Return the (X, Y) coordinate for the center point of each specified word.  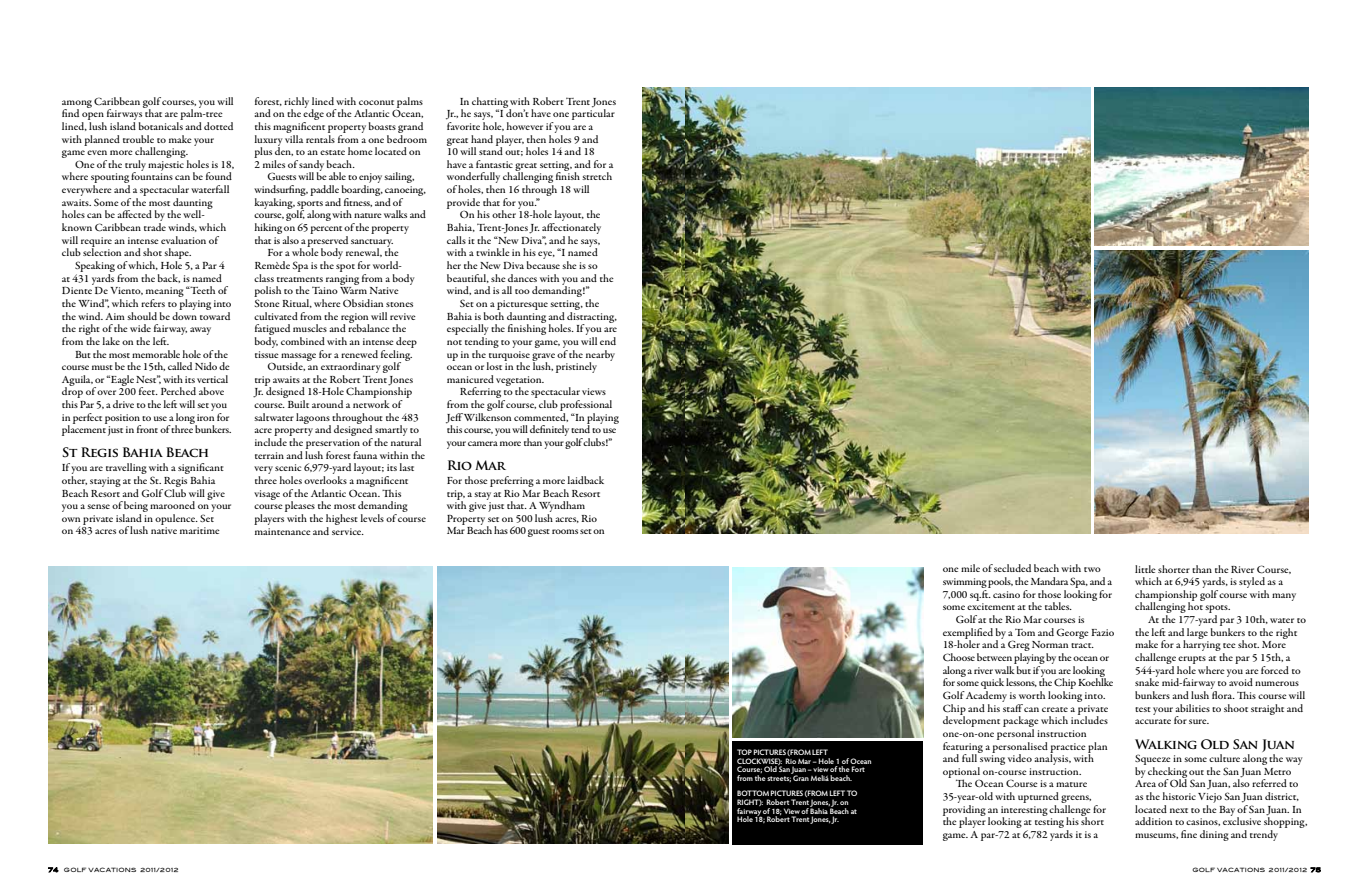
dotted (218, 126)
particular (593, 113)
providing (964, 810)
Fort (858, 769)
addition (1153, 821)
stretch (597, 176)
